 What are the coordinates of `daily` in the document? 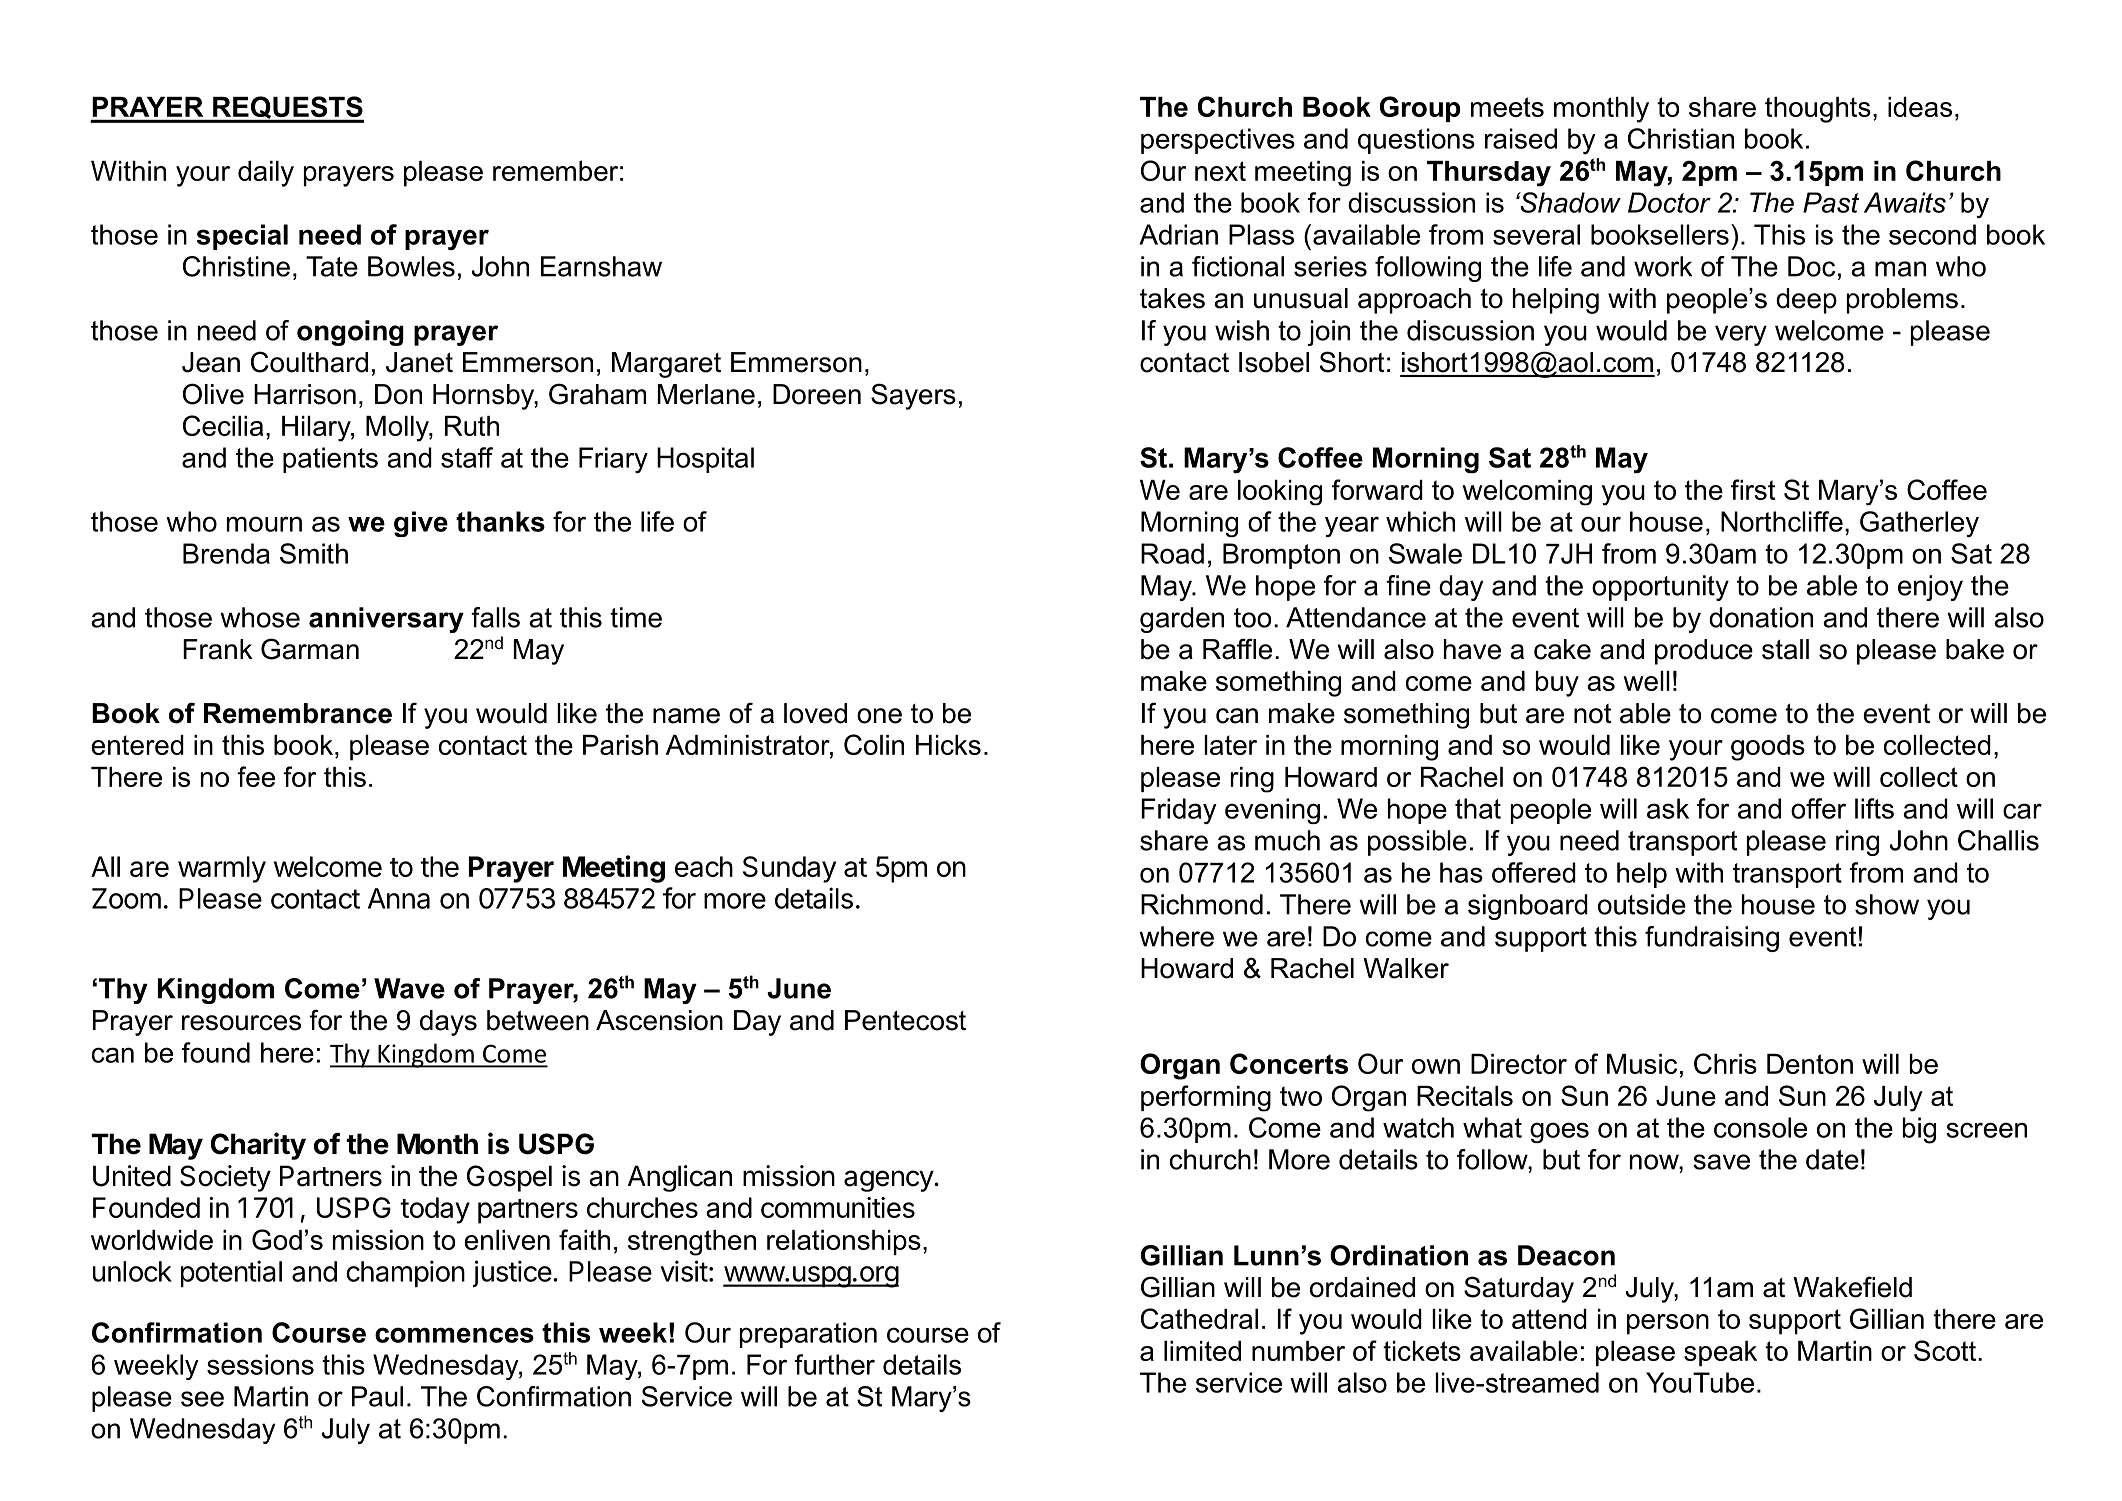 It's located at (266, 174).
